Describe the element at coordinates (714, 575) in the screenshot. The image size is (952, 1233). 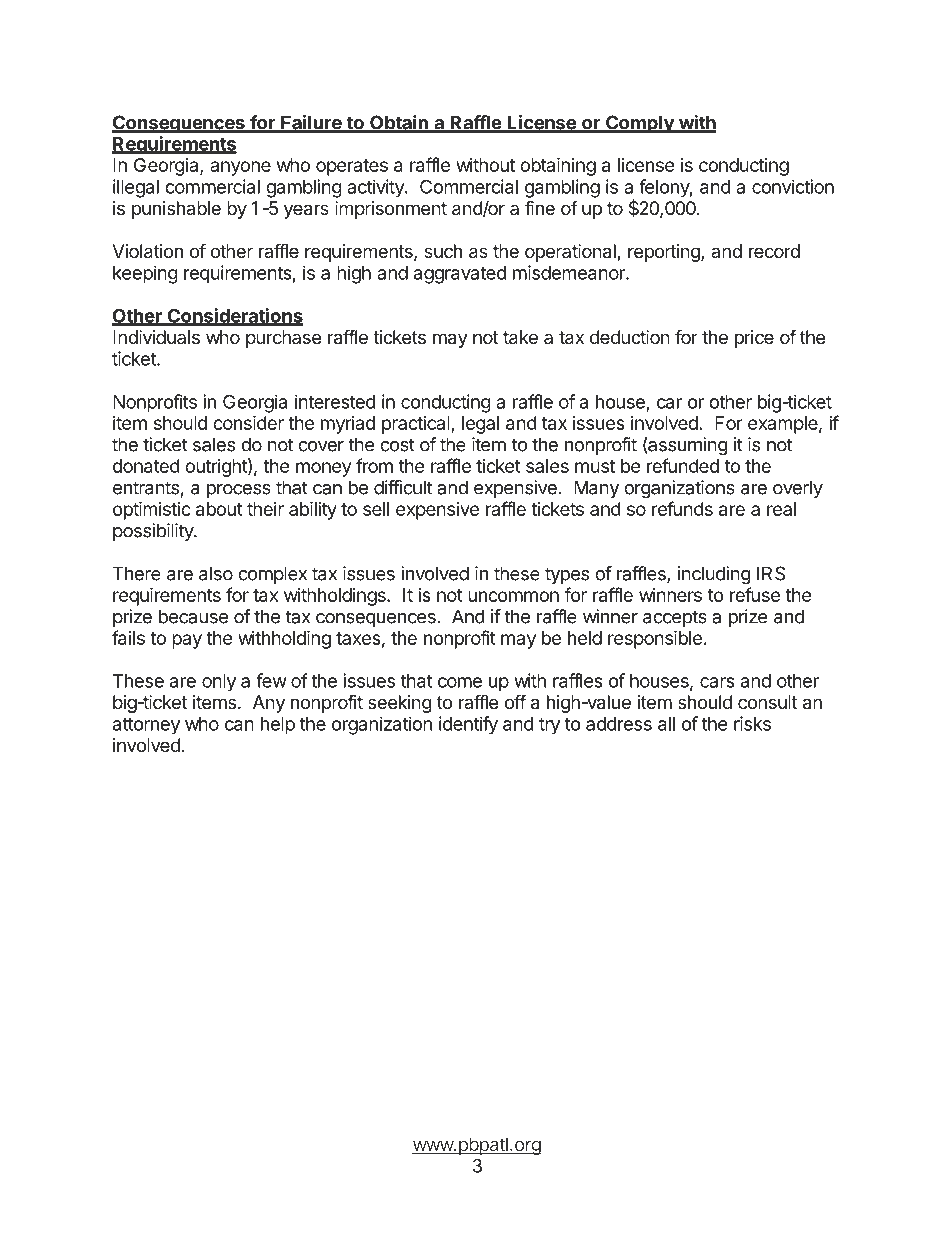
I see `including` at that location.
